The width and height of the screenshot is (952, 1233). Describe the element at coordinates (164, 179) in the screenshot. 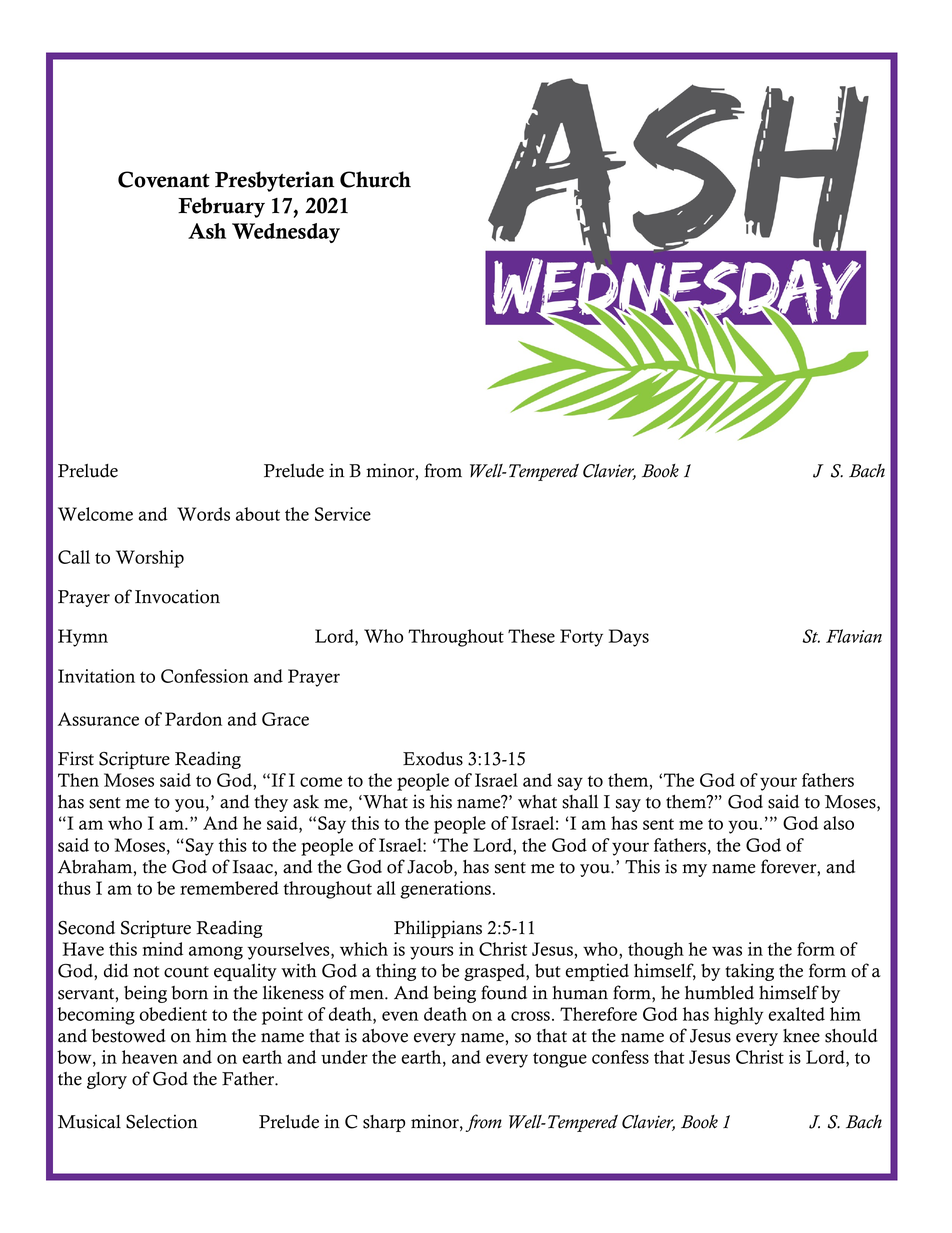

I see `Covenant` at that location.
